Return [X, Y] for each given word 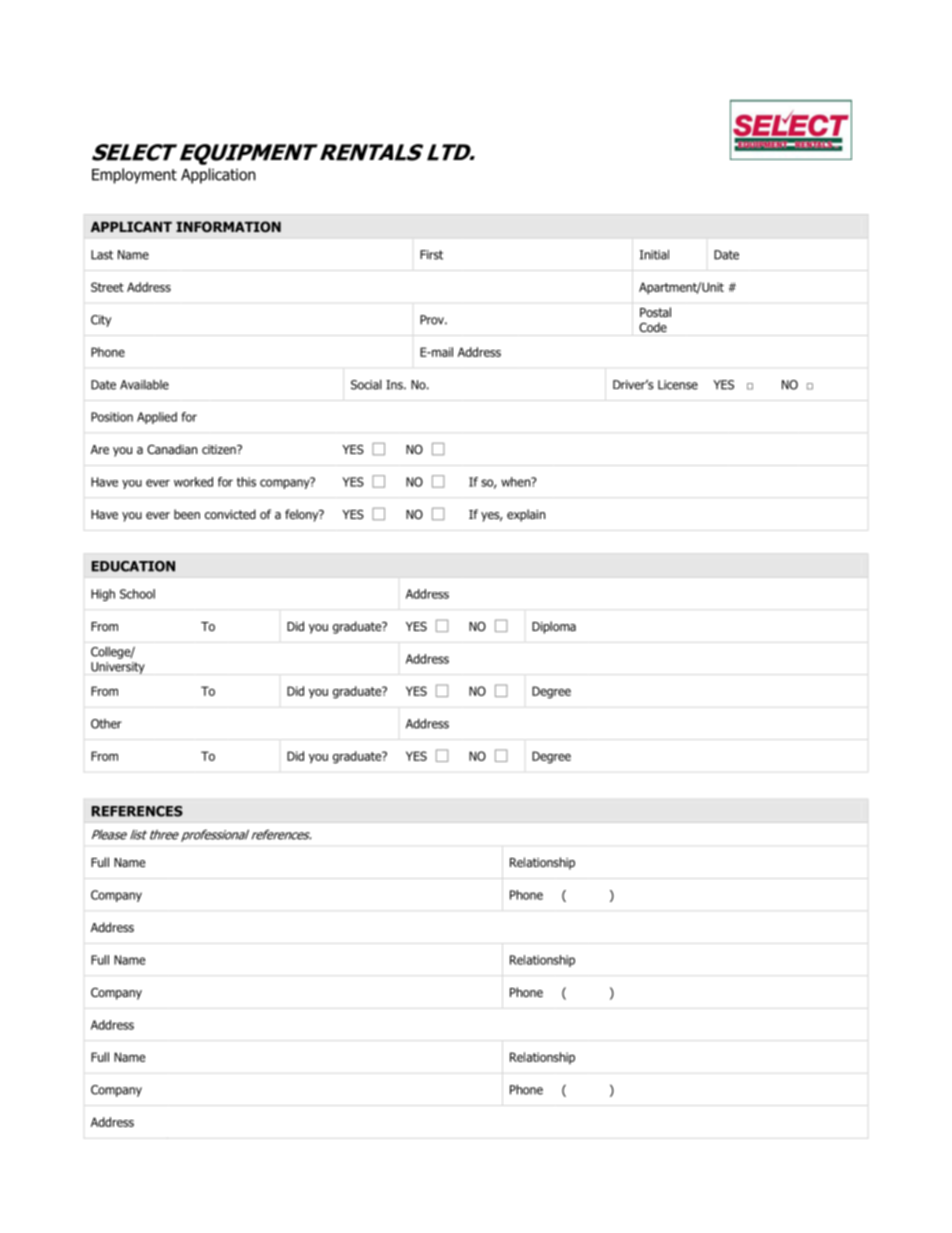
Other [106, 724]
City [101, 321]
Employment [134, 176]
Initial [654, 255]
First [431, 255]
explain [526, 515]
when [517, 482]
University [118, 668]
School [137, 594]
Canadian [172, 449]
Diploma [554, 627]
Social [366, 385]
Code [653, 327]
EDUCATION [133, 566]
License [678, 385]
